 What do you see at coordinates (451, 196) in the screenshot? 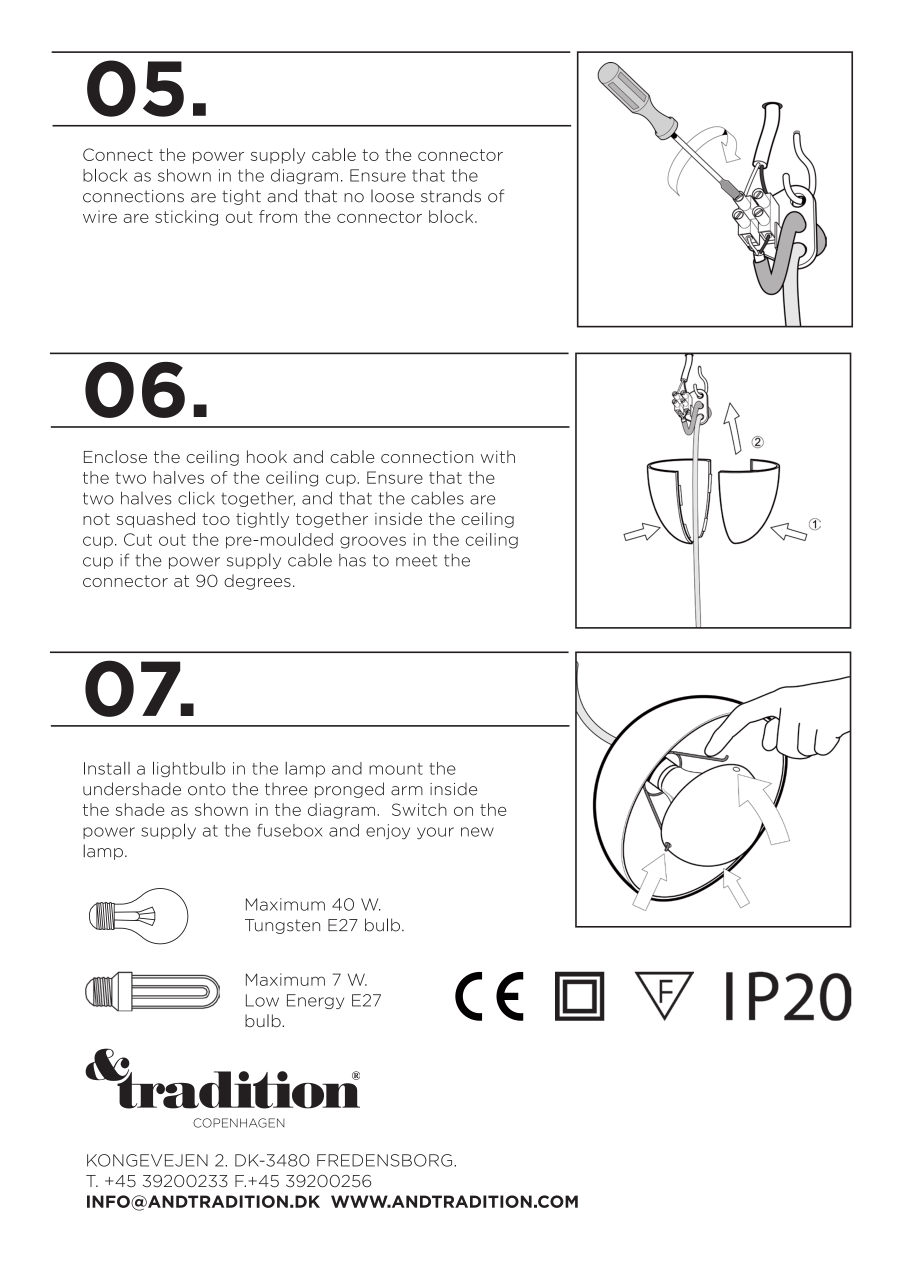
I see `strands` at bounding box center [451, 196].
